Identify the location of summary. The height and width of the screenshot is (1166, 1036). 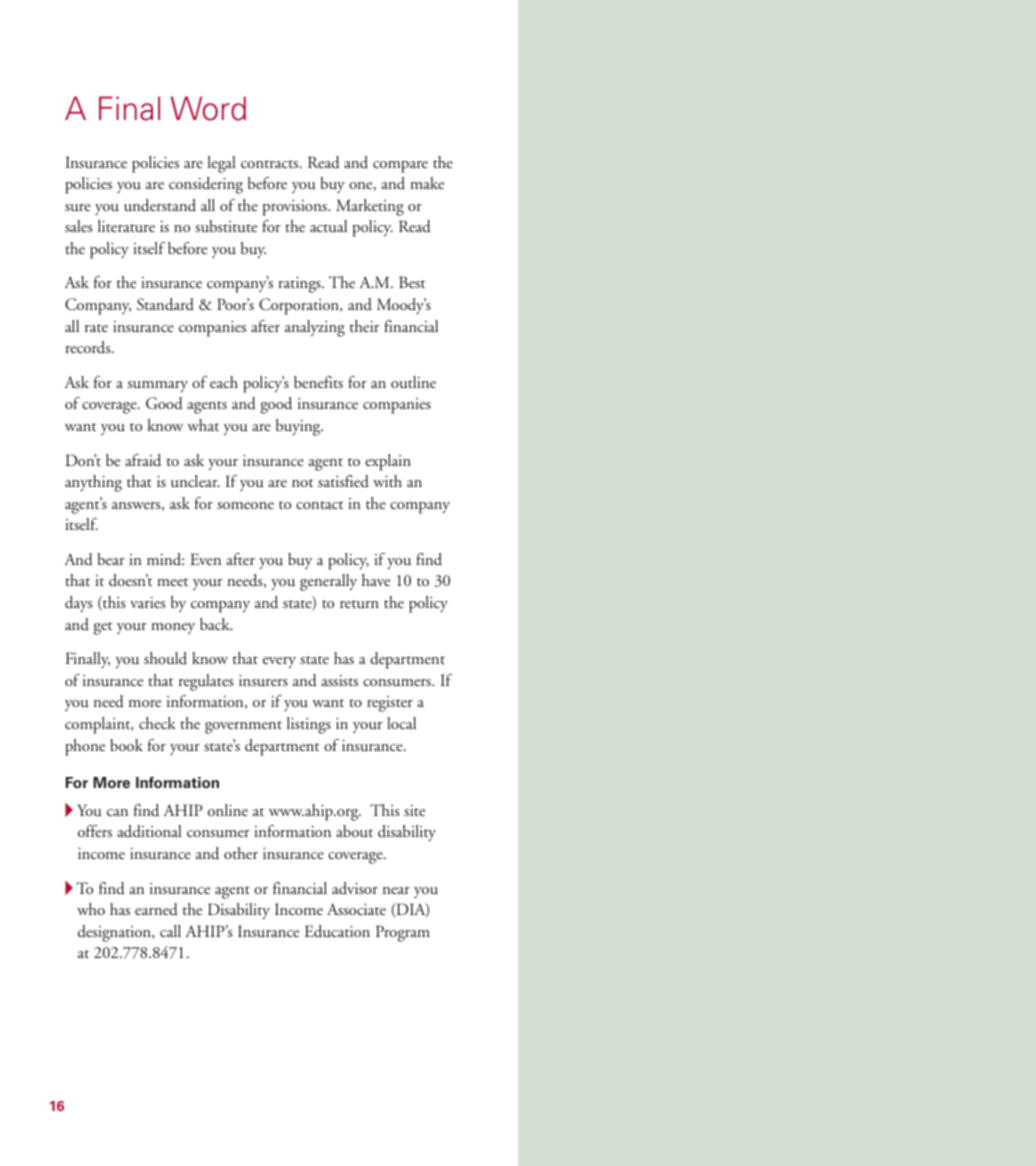
(157, 386).
